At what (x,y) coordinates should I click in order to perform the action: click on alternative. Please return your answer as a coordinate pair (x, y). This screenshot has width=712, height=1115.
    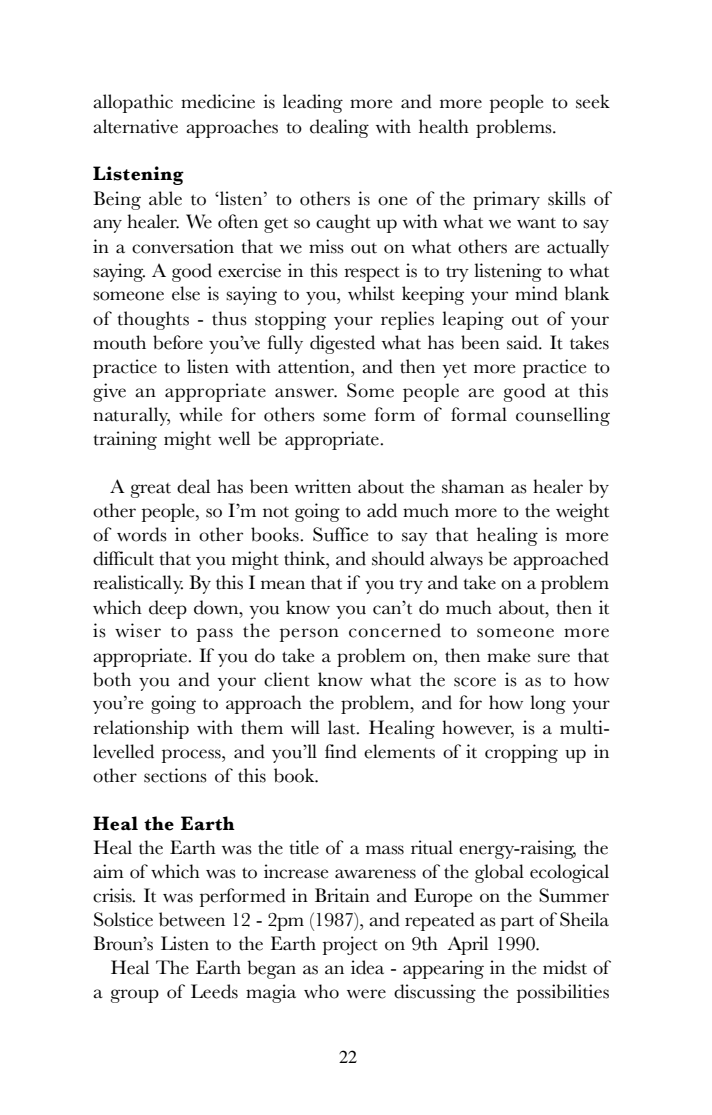
    Looking at the image, I should click on (135, 126).
